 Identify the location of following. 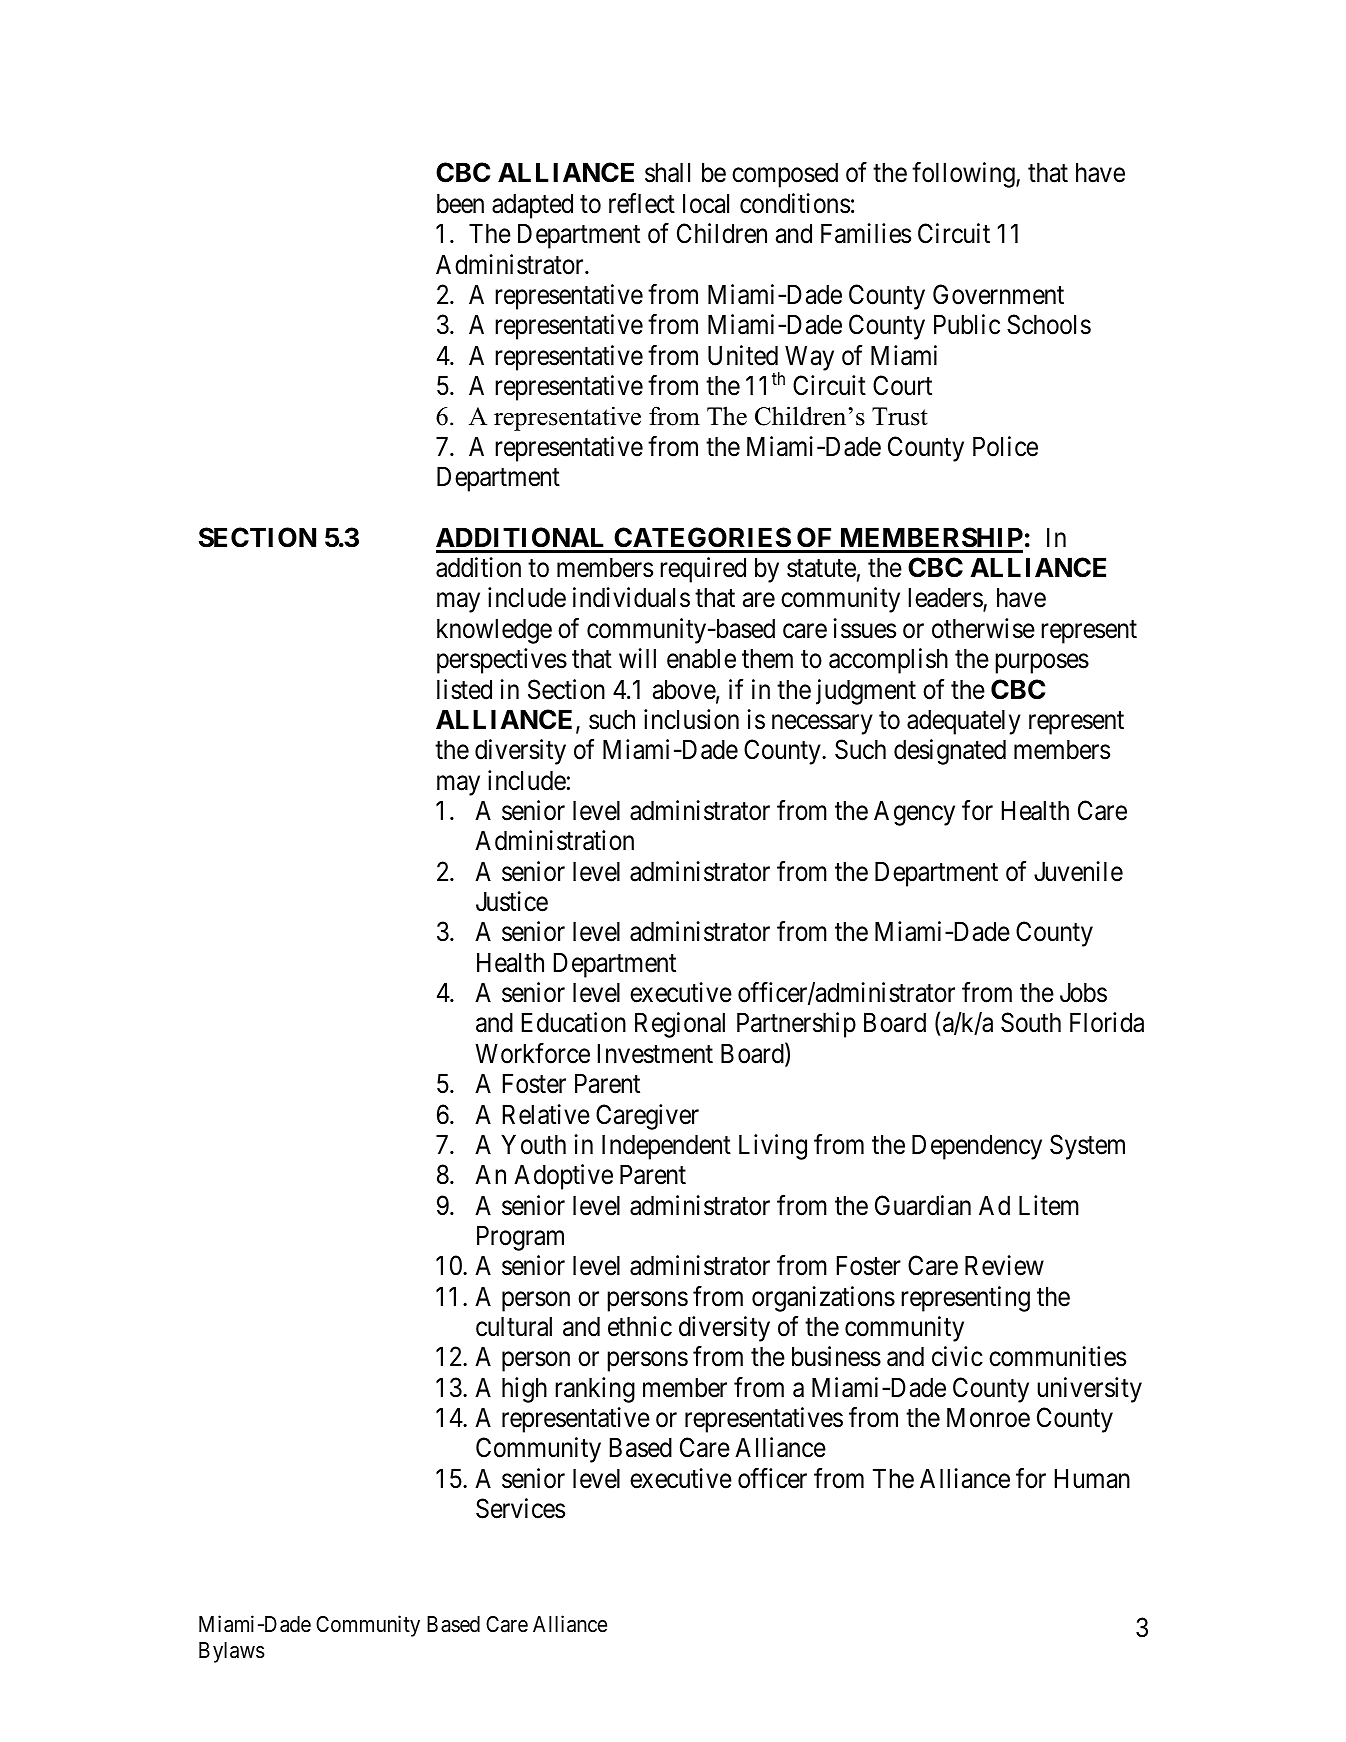
(964, 175).
